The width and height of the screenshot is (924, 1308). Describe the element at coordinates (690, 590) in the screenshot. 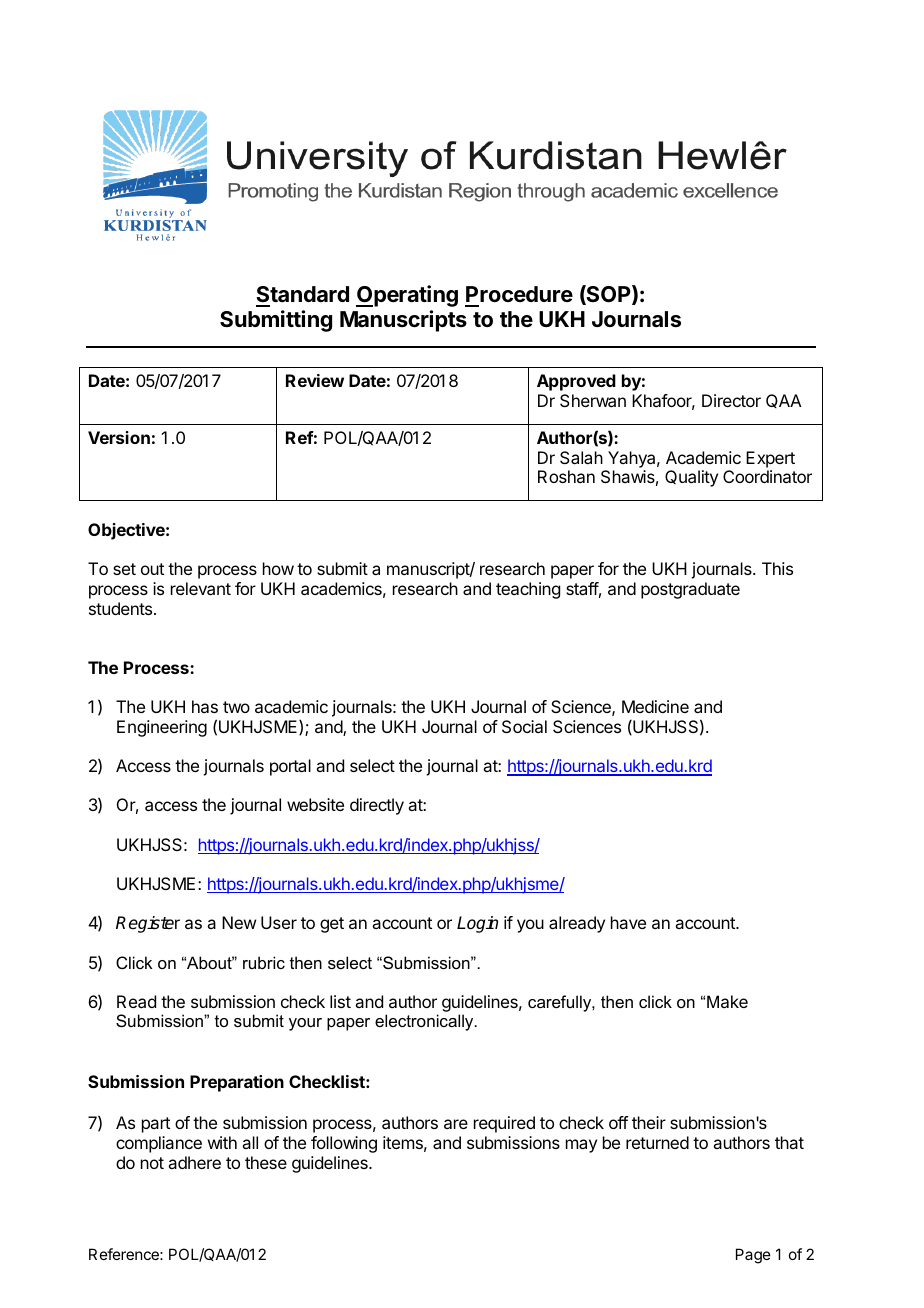

I see `postgraduate` at that location.
